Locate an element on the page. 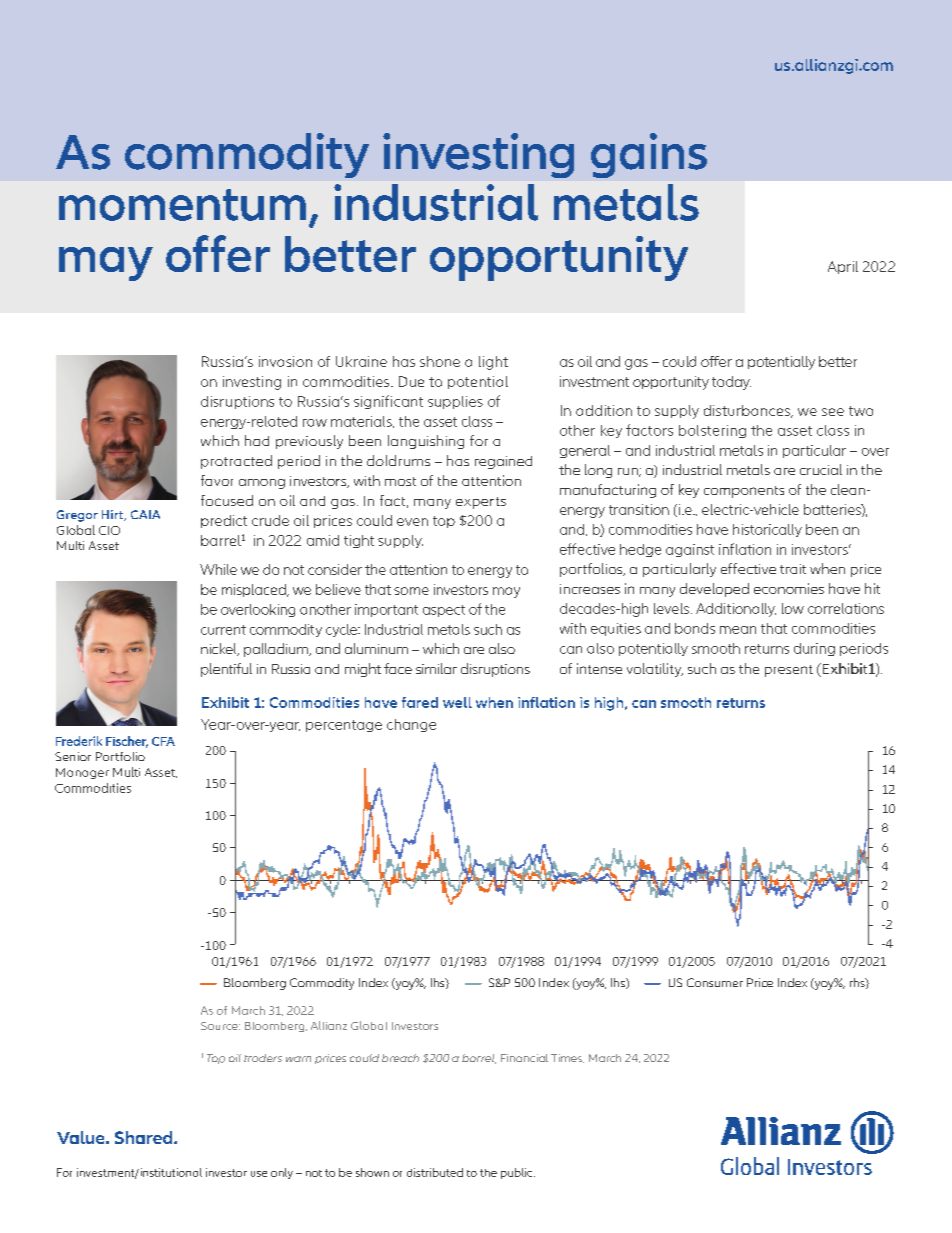  plentiful is located at coordinates (226, 670).
